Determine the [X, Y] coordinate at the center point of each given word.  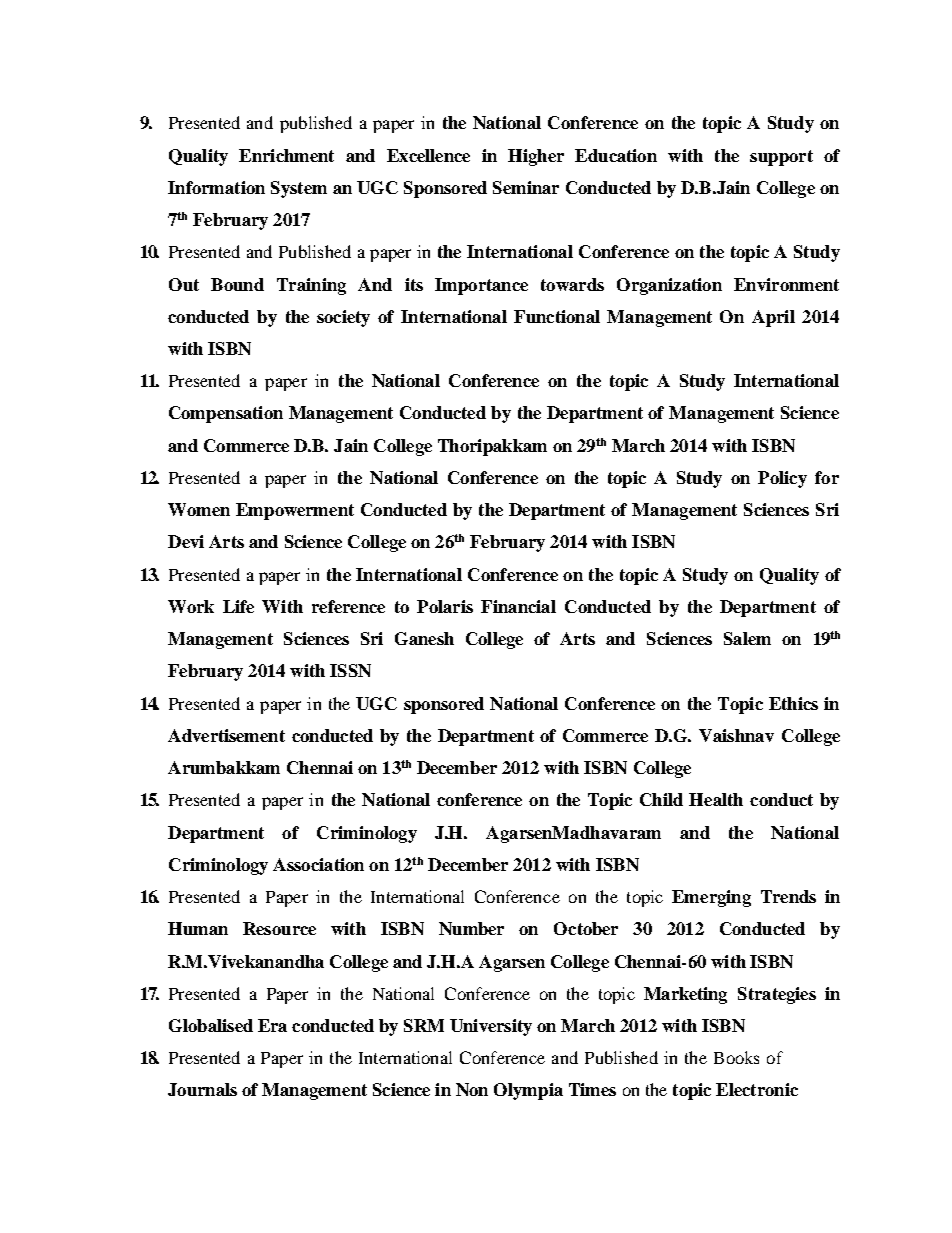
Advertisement [226, 735]
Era [272, 1025]
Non [472, 1089]
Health [716, 799]
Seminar [526, 187]
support [781, 158]
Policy [782, 479]
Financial [518, 606]
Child [661, 799]
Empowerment [295, 511]
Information [216, 187]
